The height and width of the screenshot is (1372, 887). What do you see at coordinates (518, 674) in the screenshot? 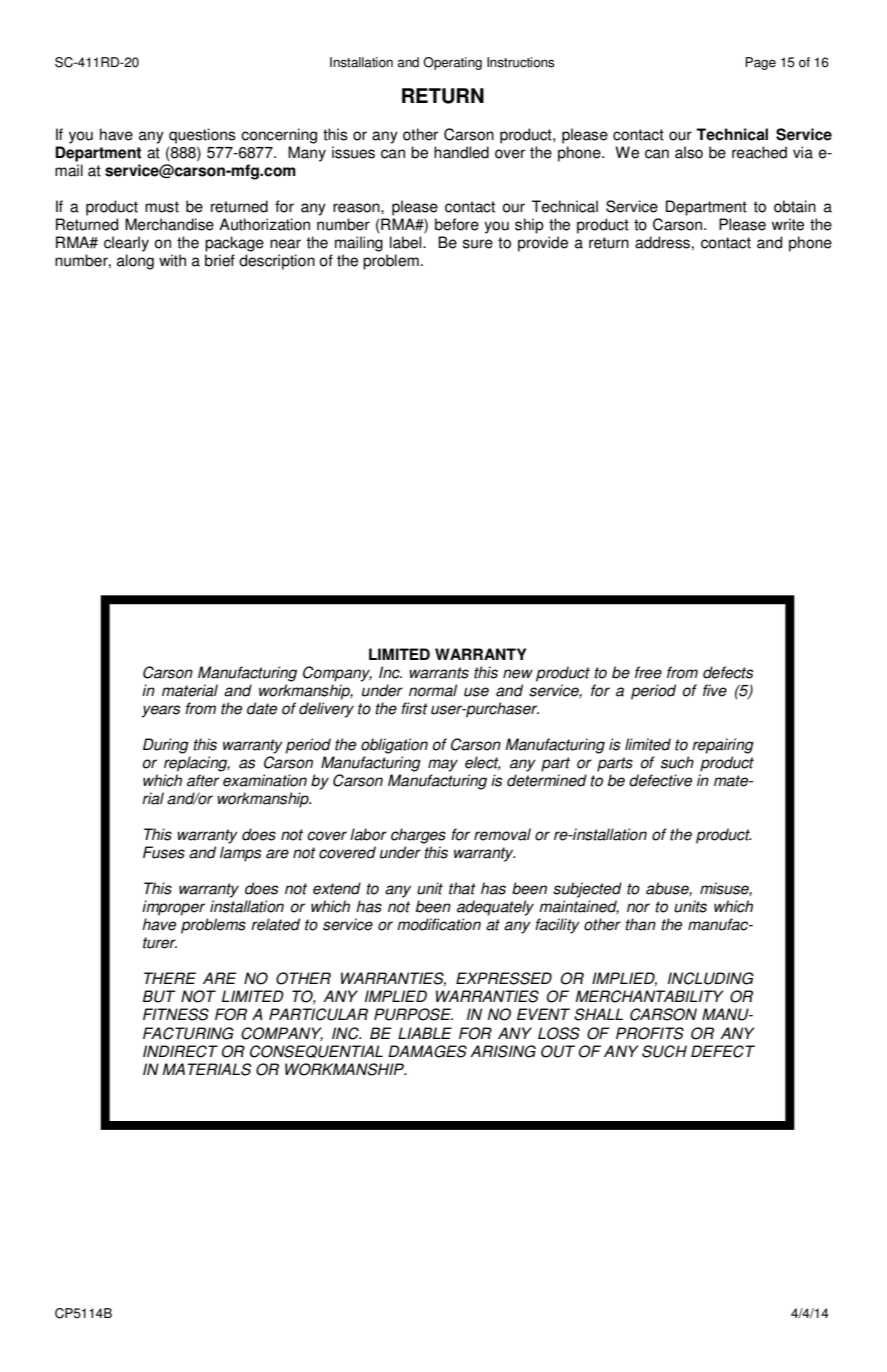
I see `new` at bounding box center [518, 674].
